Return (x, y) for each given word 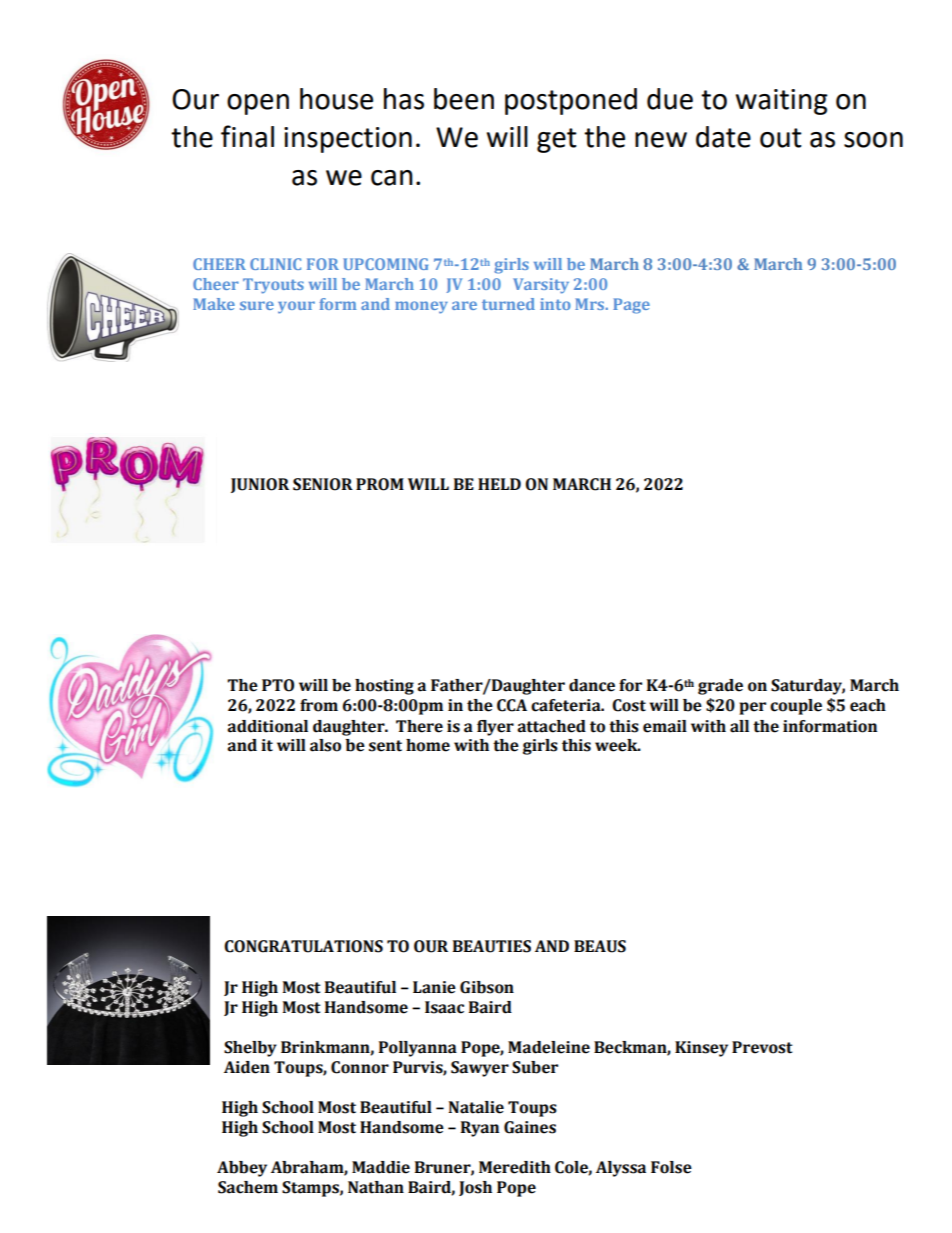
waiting (782, 102)
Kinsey (701, 1049)
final (247, 136)
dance (592, 685)
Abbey (242, 1169)
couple (796, 707)
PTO (278, 685)
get (557, 140)
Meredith (515, 1167)
